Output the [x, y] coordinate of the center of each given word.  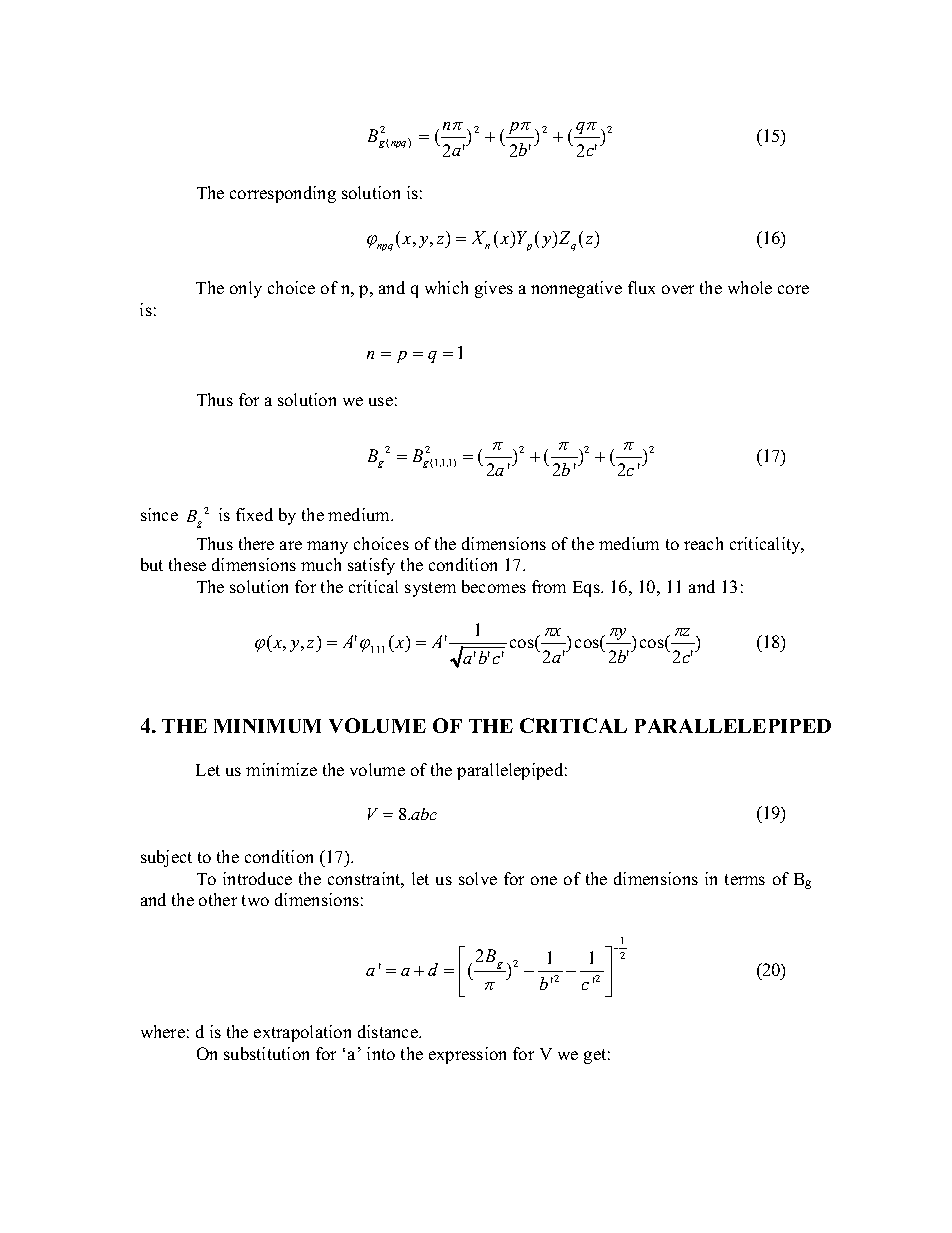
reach [703, 543]
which [446, 287]
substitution [266, 1053]
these [187, 564]
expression [467, 1055]
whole [750, 287]
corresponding [283, 194]
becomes [494, 586]
